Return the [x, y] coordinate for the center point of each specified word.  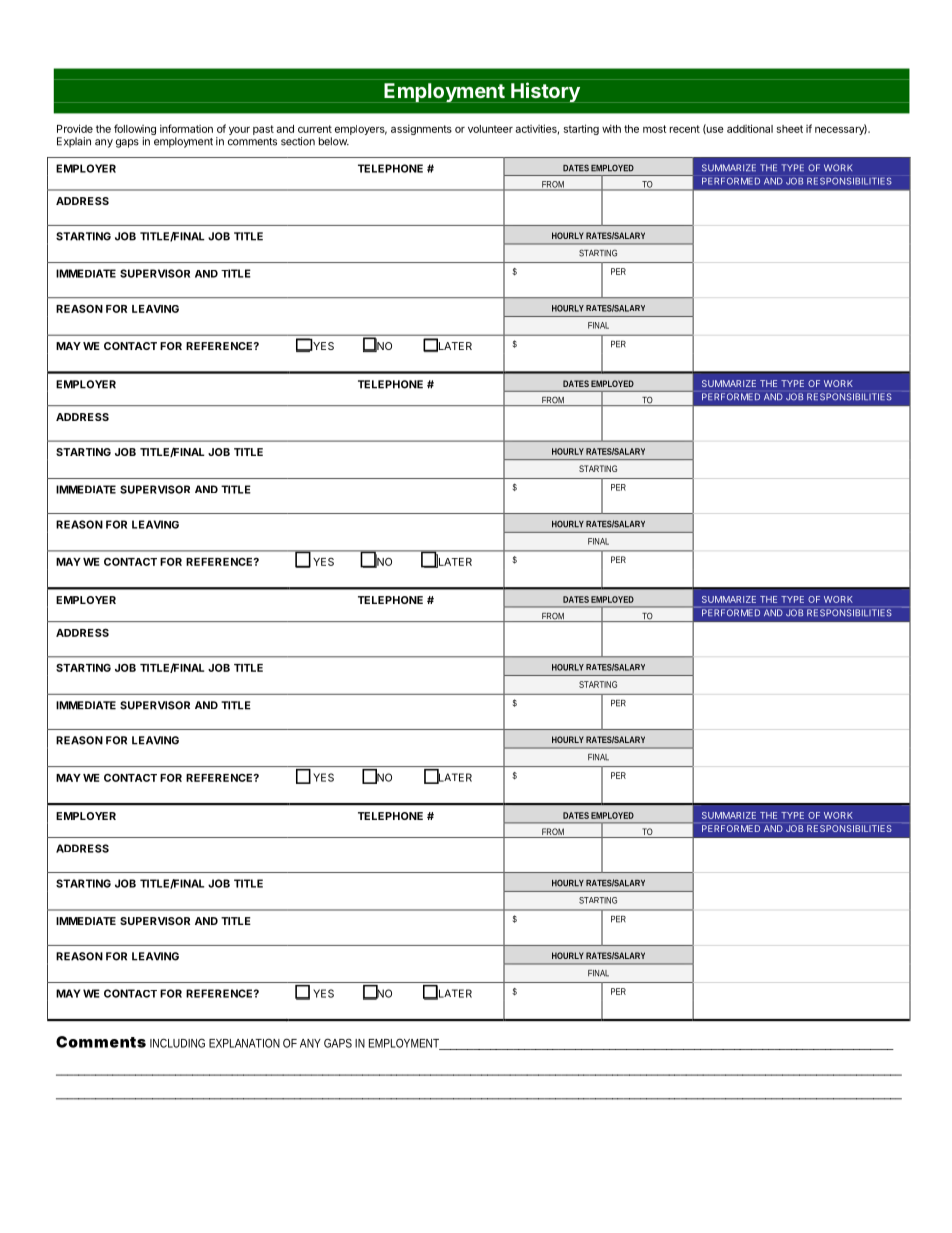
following [135, 131]
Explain [74, 142]
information [186, 128]
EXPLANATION [244, 1043]
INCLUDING [177, 1043]
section [298, 141]
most [654, 129]
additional [750, 128]
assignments [421, 129]
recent [685, 129]
